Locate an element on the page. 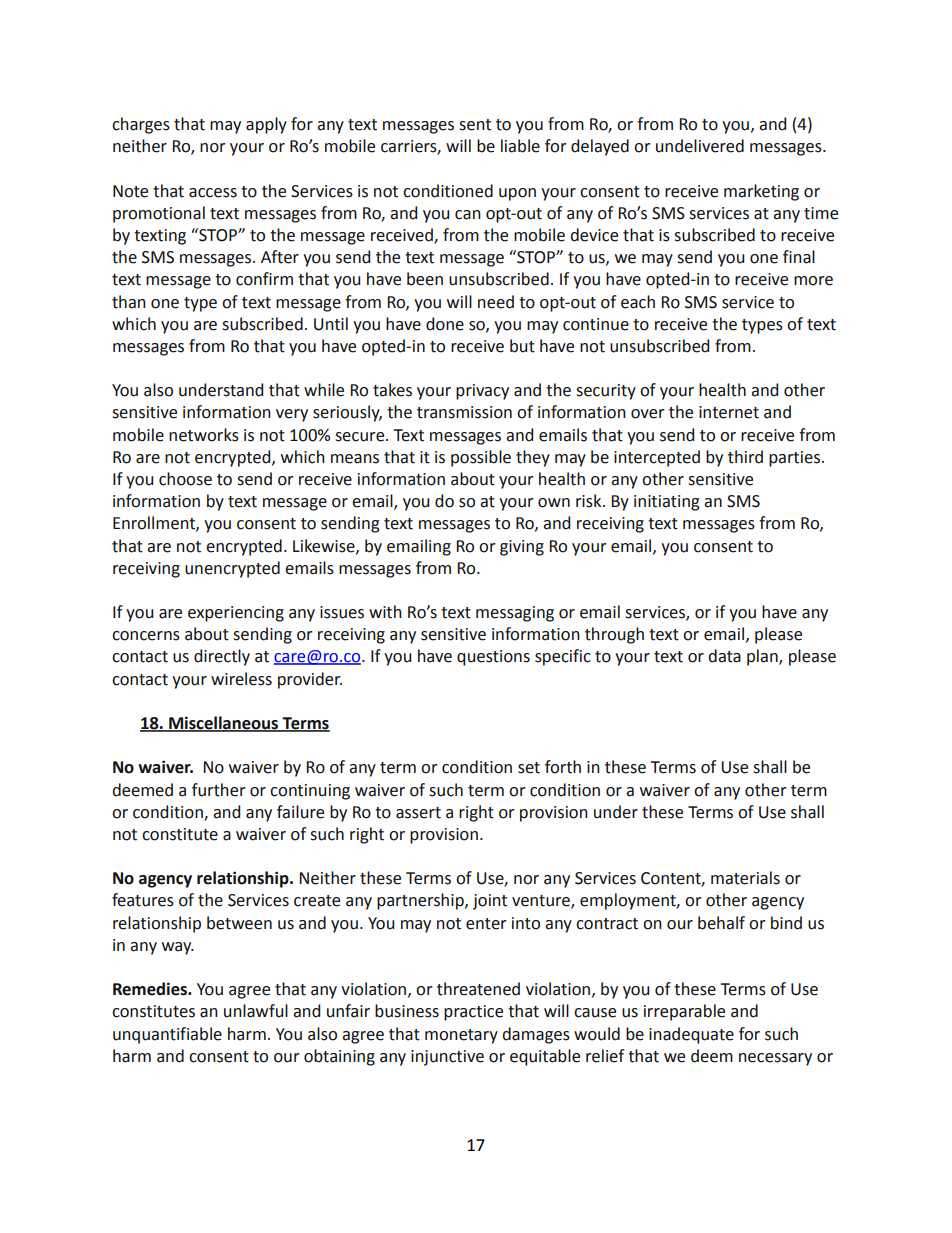  more is located at coordinates (813, 281).
